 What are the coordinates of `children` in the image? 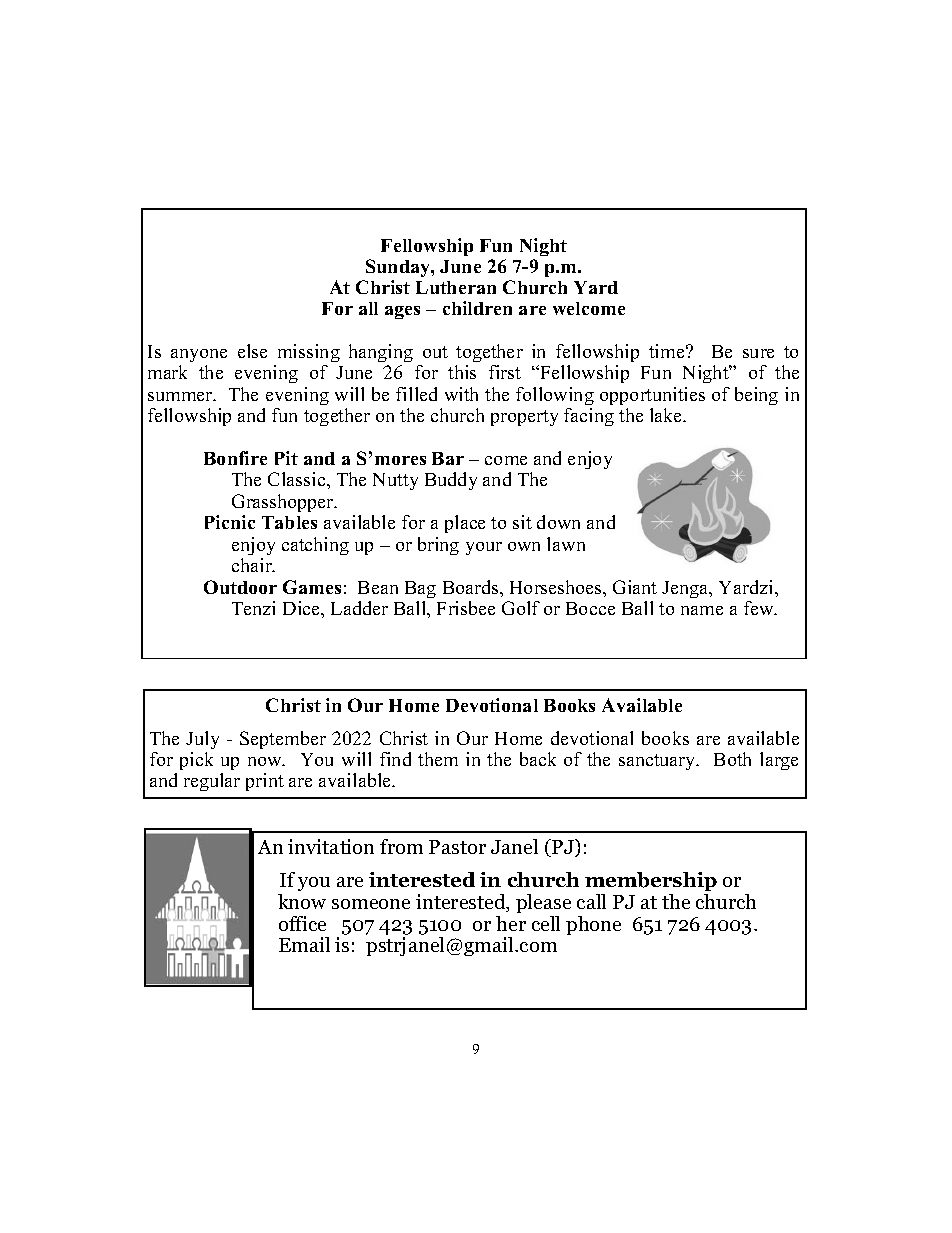 It's located at (477, 308).
